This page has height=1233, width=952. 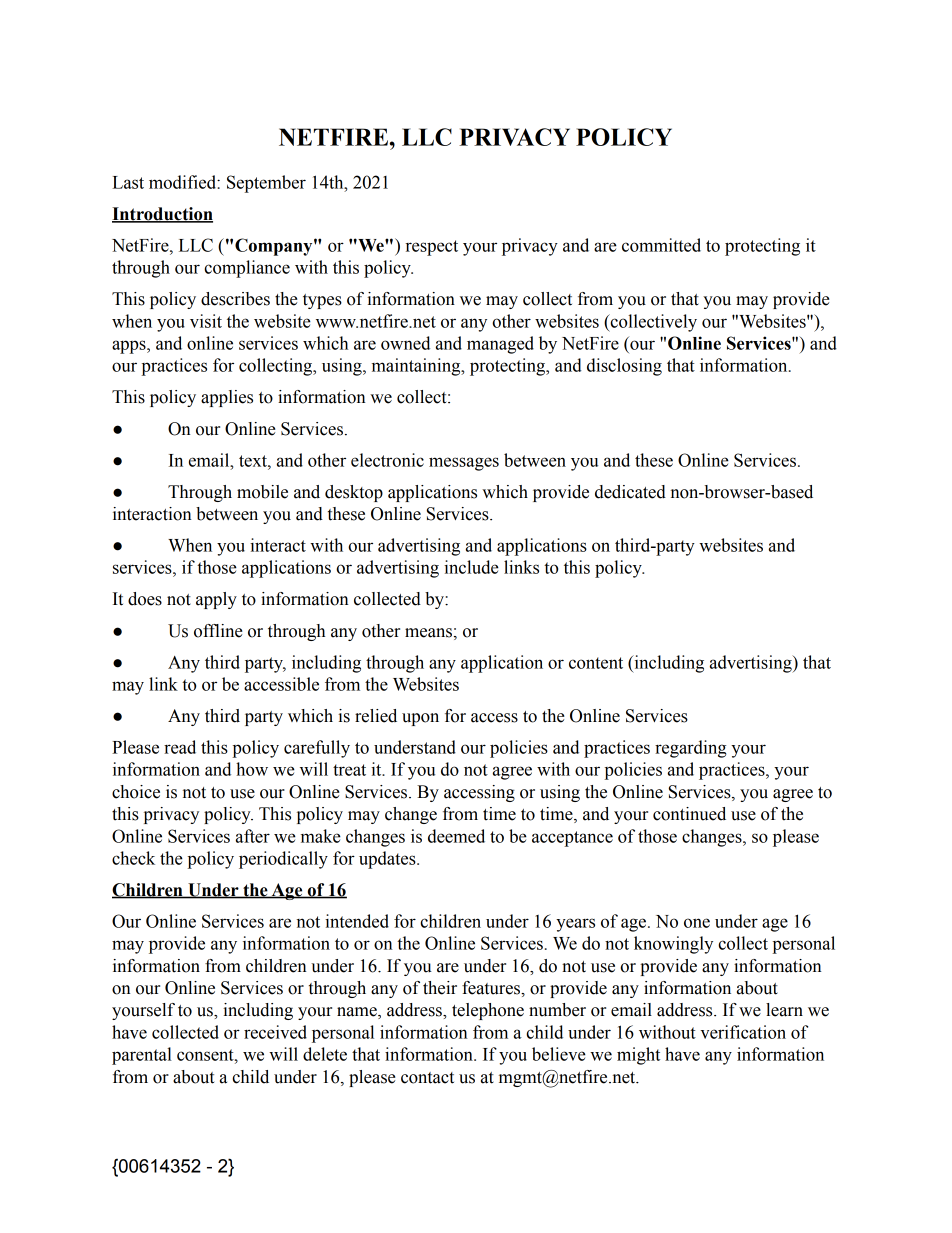 What do you see at coordinates (162, 215) in the page?
I see `Introduction` at bounding box center [162, 215].
